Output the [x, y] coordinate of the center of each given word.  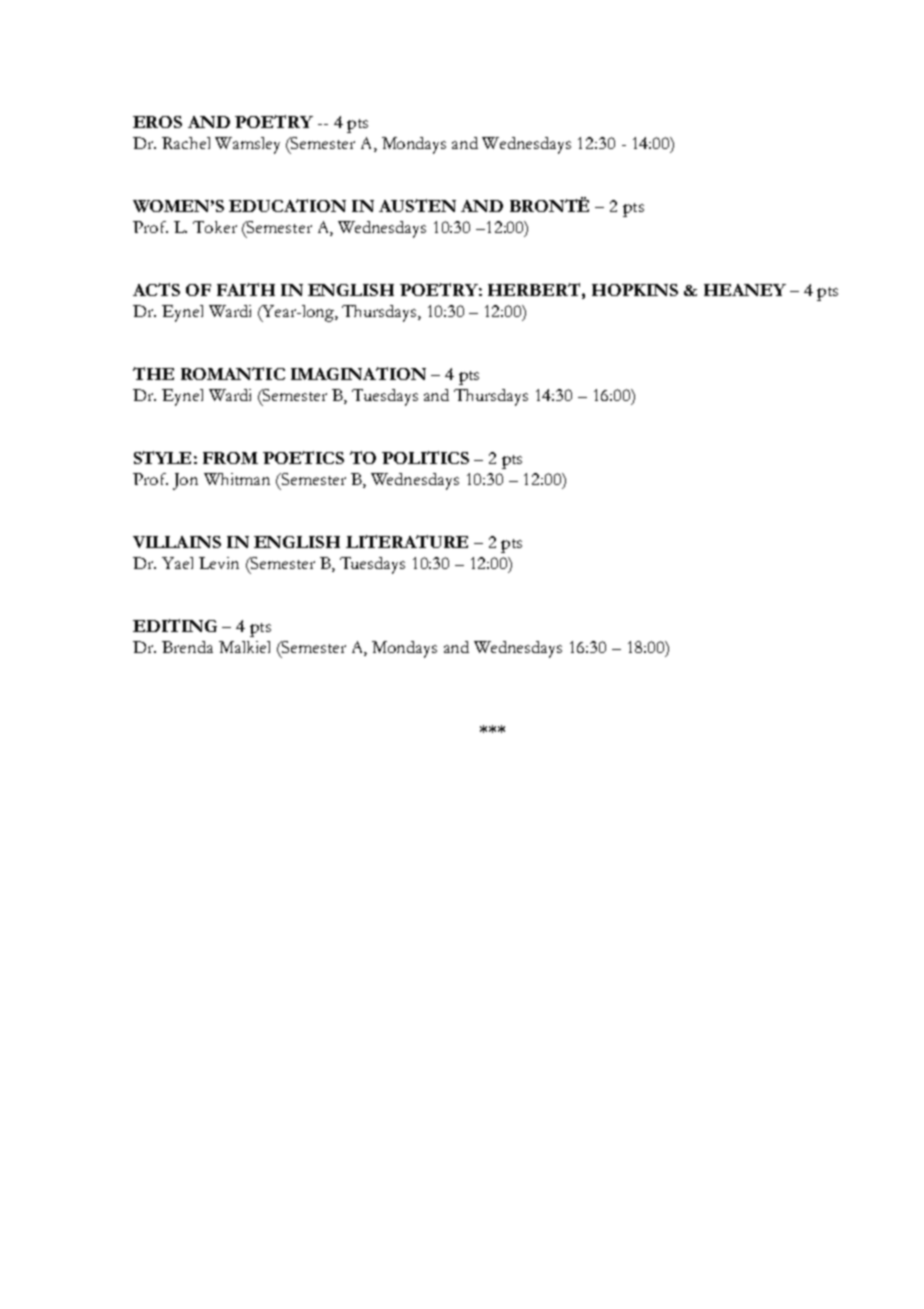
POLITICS [425, 457]
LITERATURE [407, 541]
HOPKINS [635, 290]
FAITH [246, 289]
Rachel [186, 143]
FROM [230, 458]
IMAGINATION [358, 373]
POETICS [303, 457]
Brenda [187, 647]
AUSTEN [417, 205]
